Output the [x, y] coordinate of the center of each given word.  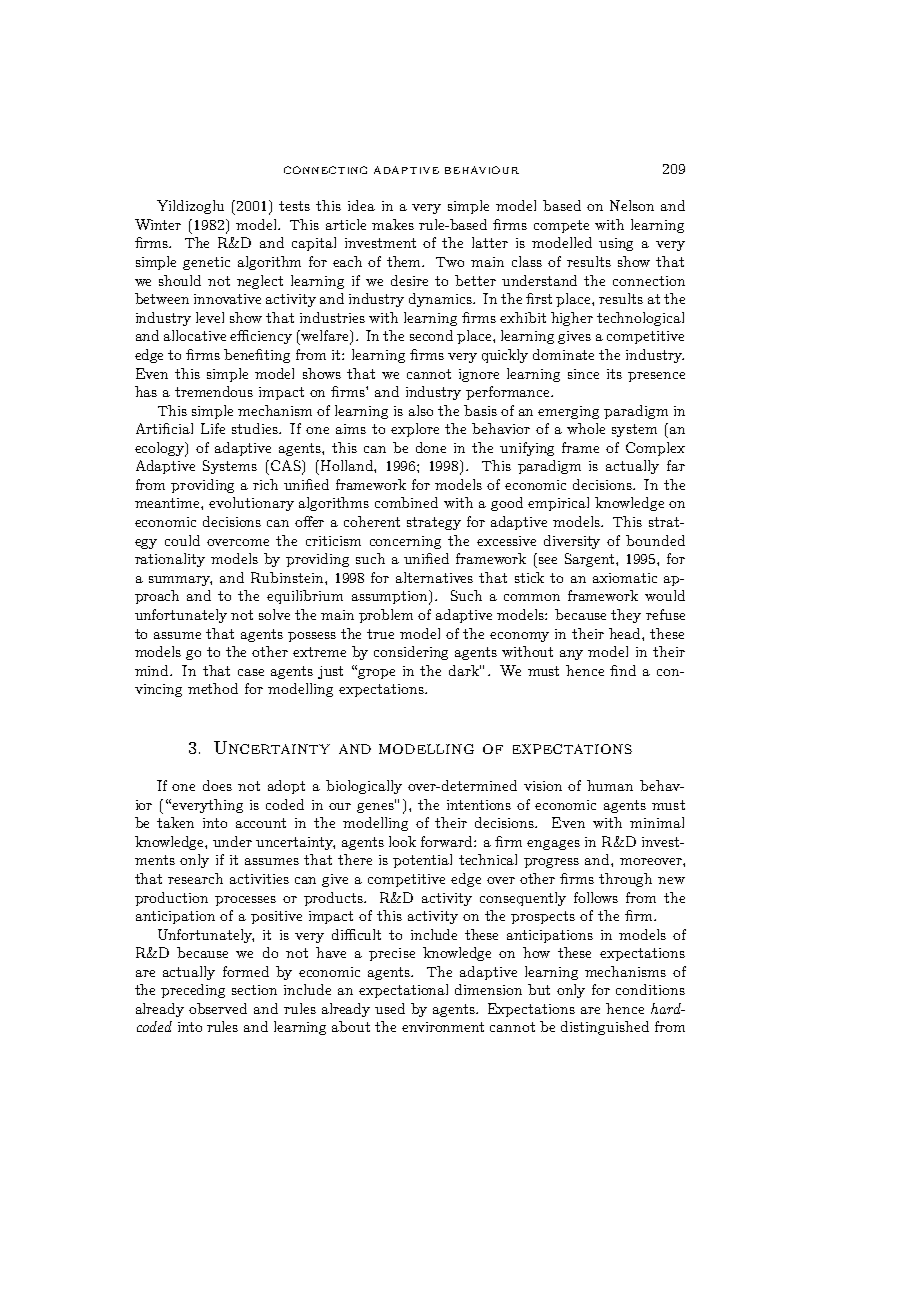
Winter [158, 224]
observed [218, 1008]
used [390, 1008]
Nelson [632, 205]
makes [393, 224]
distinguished [605, 1028]
